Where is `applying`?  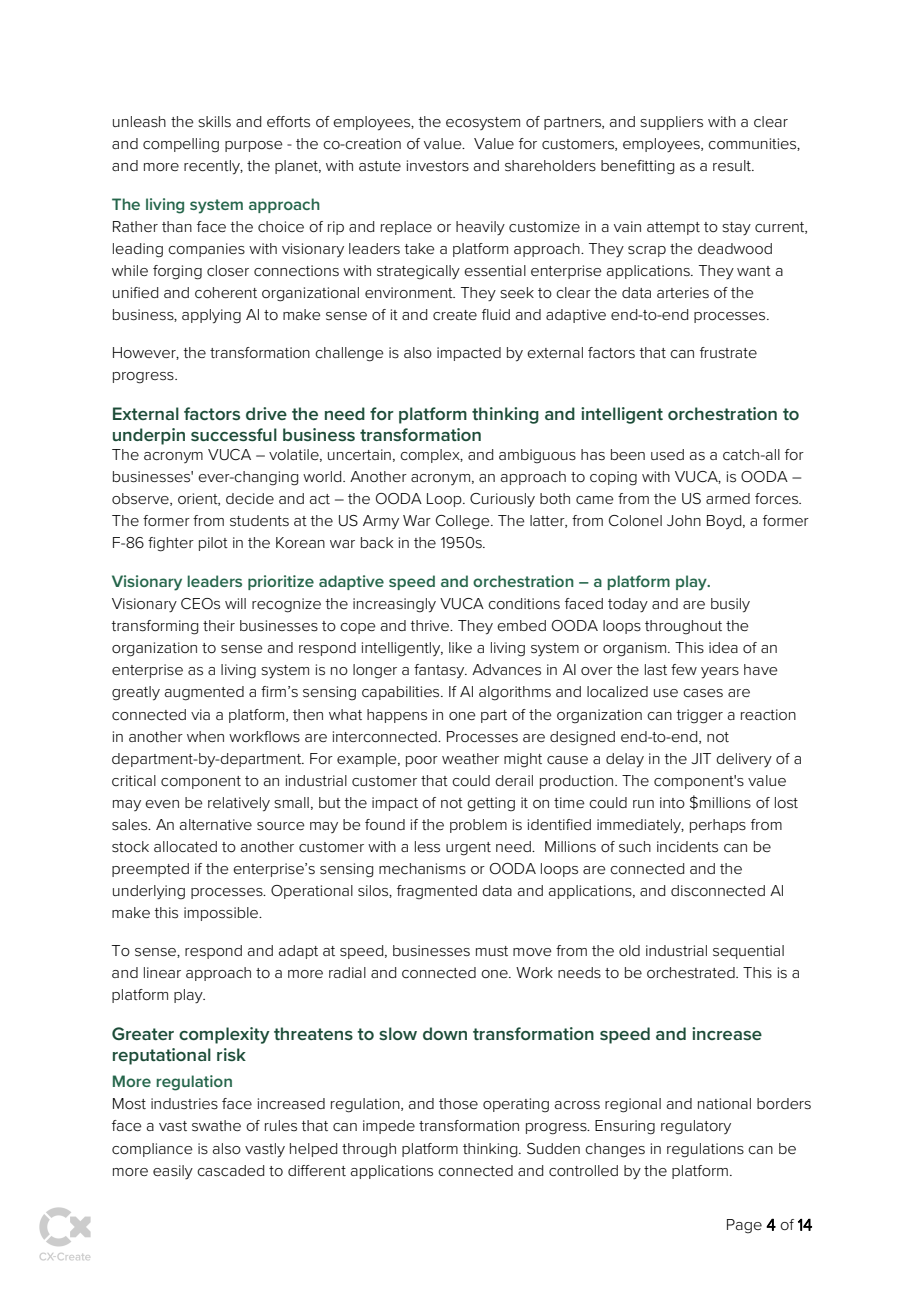
applying is located at coordinates (211, 316).
